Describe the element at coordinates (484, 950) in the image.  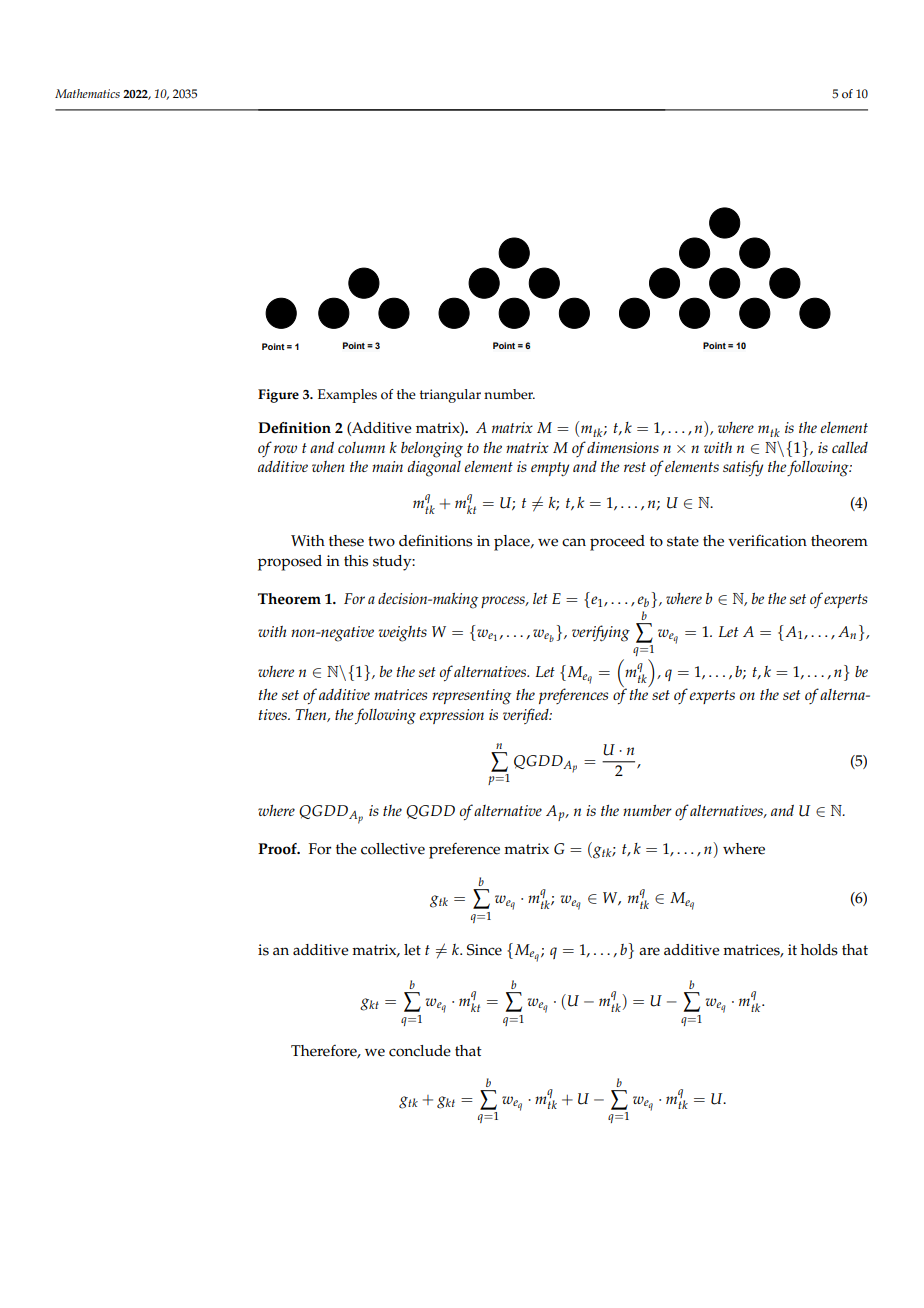
I see `Since` at that location.
